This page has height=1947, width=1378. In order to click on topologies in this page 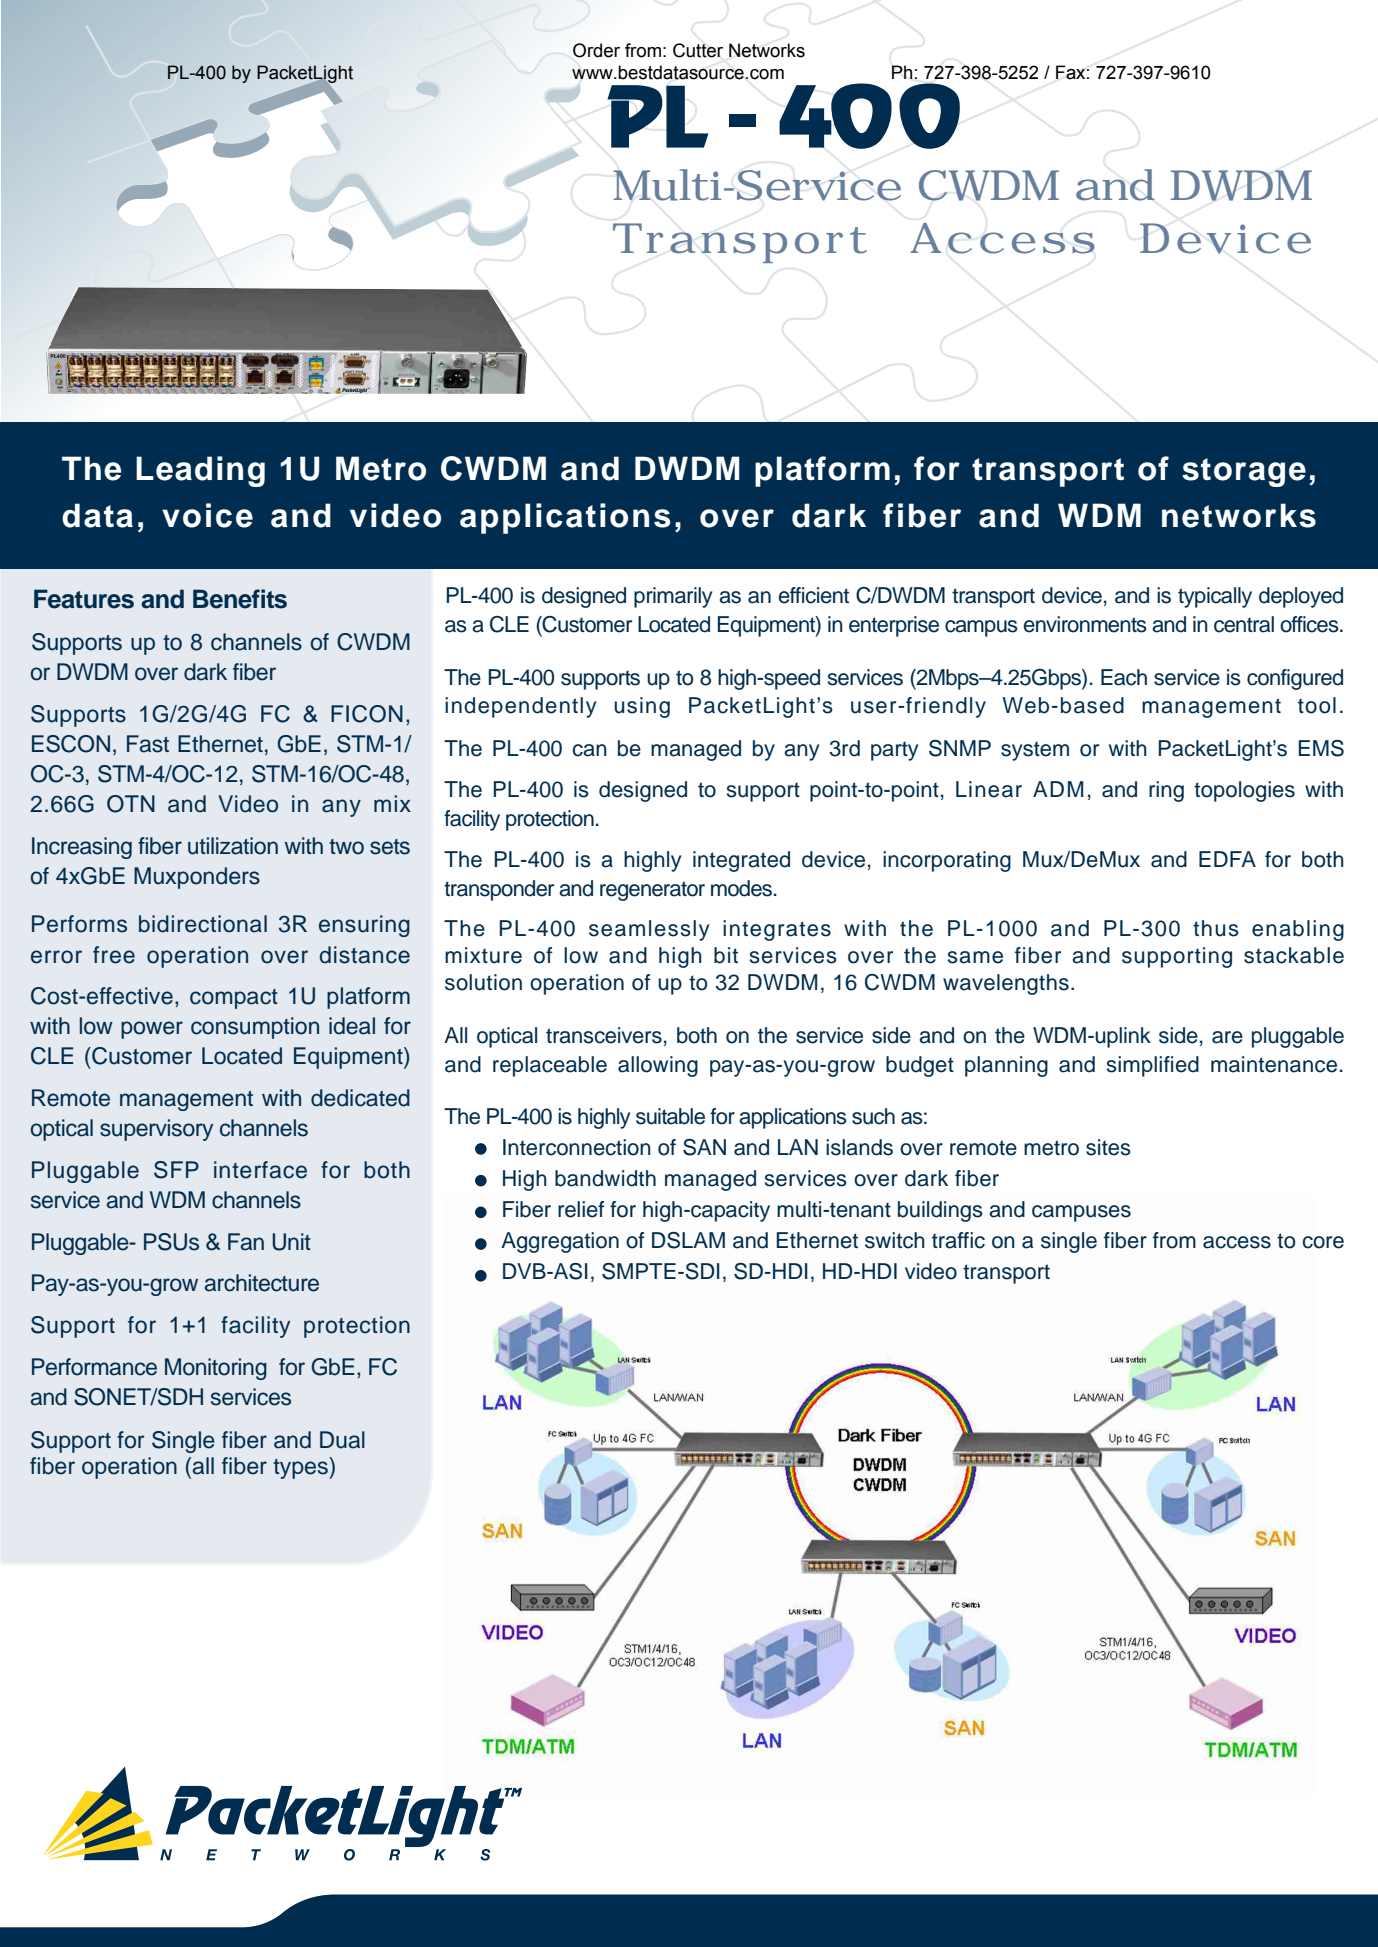, I will do `click(1244, 791)`.
